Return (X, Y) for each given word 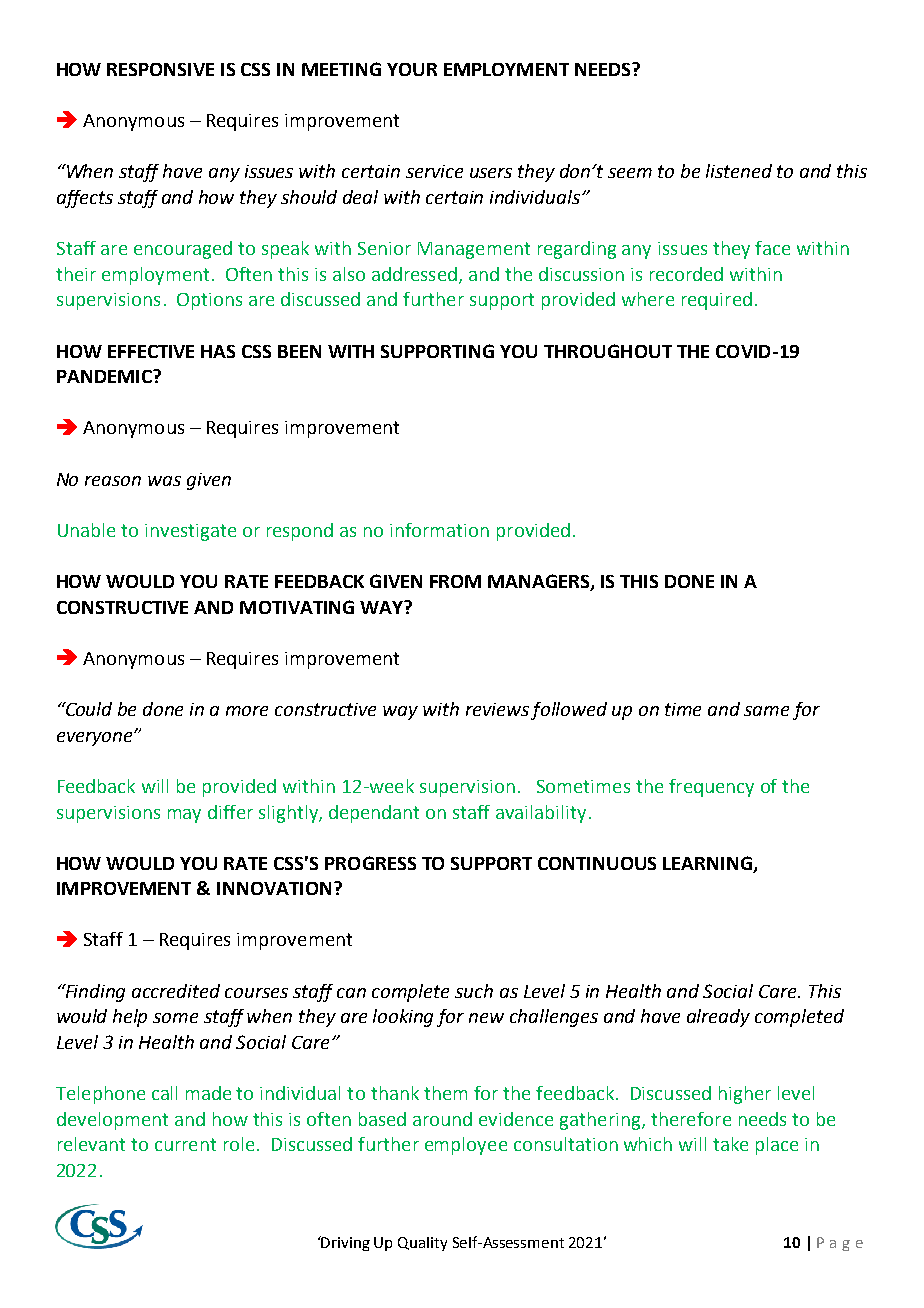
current (185, 1144)
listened (739, 171)
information (439, 530)
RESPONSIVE (160, 69)
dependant (374, 814)
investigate (190, 532)
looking (403, 1018)
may (184, 816)
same (766, 711)
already (718, 1018)
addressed (414, 274)
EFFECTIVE (151, 351)
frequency (711, 788)
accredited (176, 991)
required (717, 301)
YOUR (412, 69)
